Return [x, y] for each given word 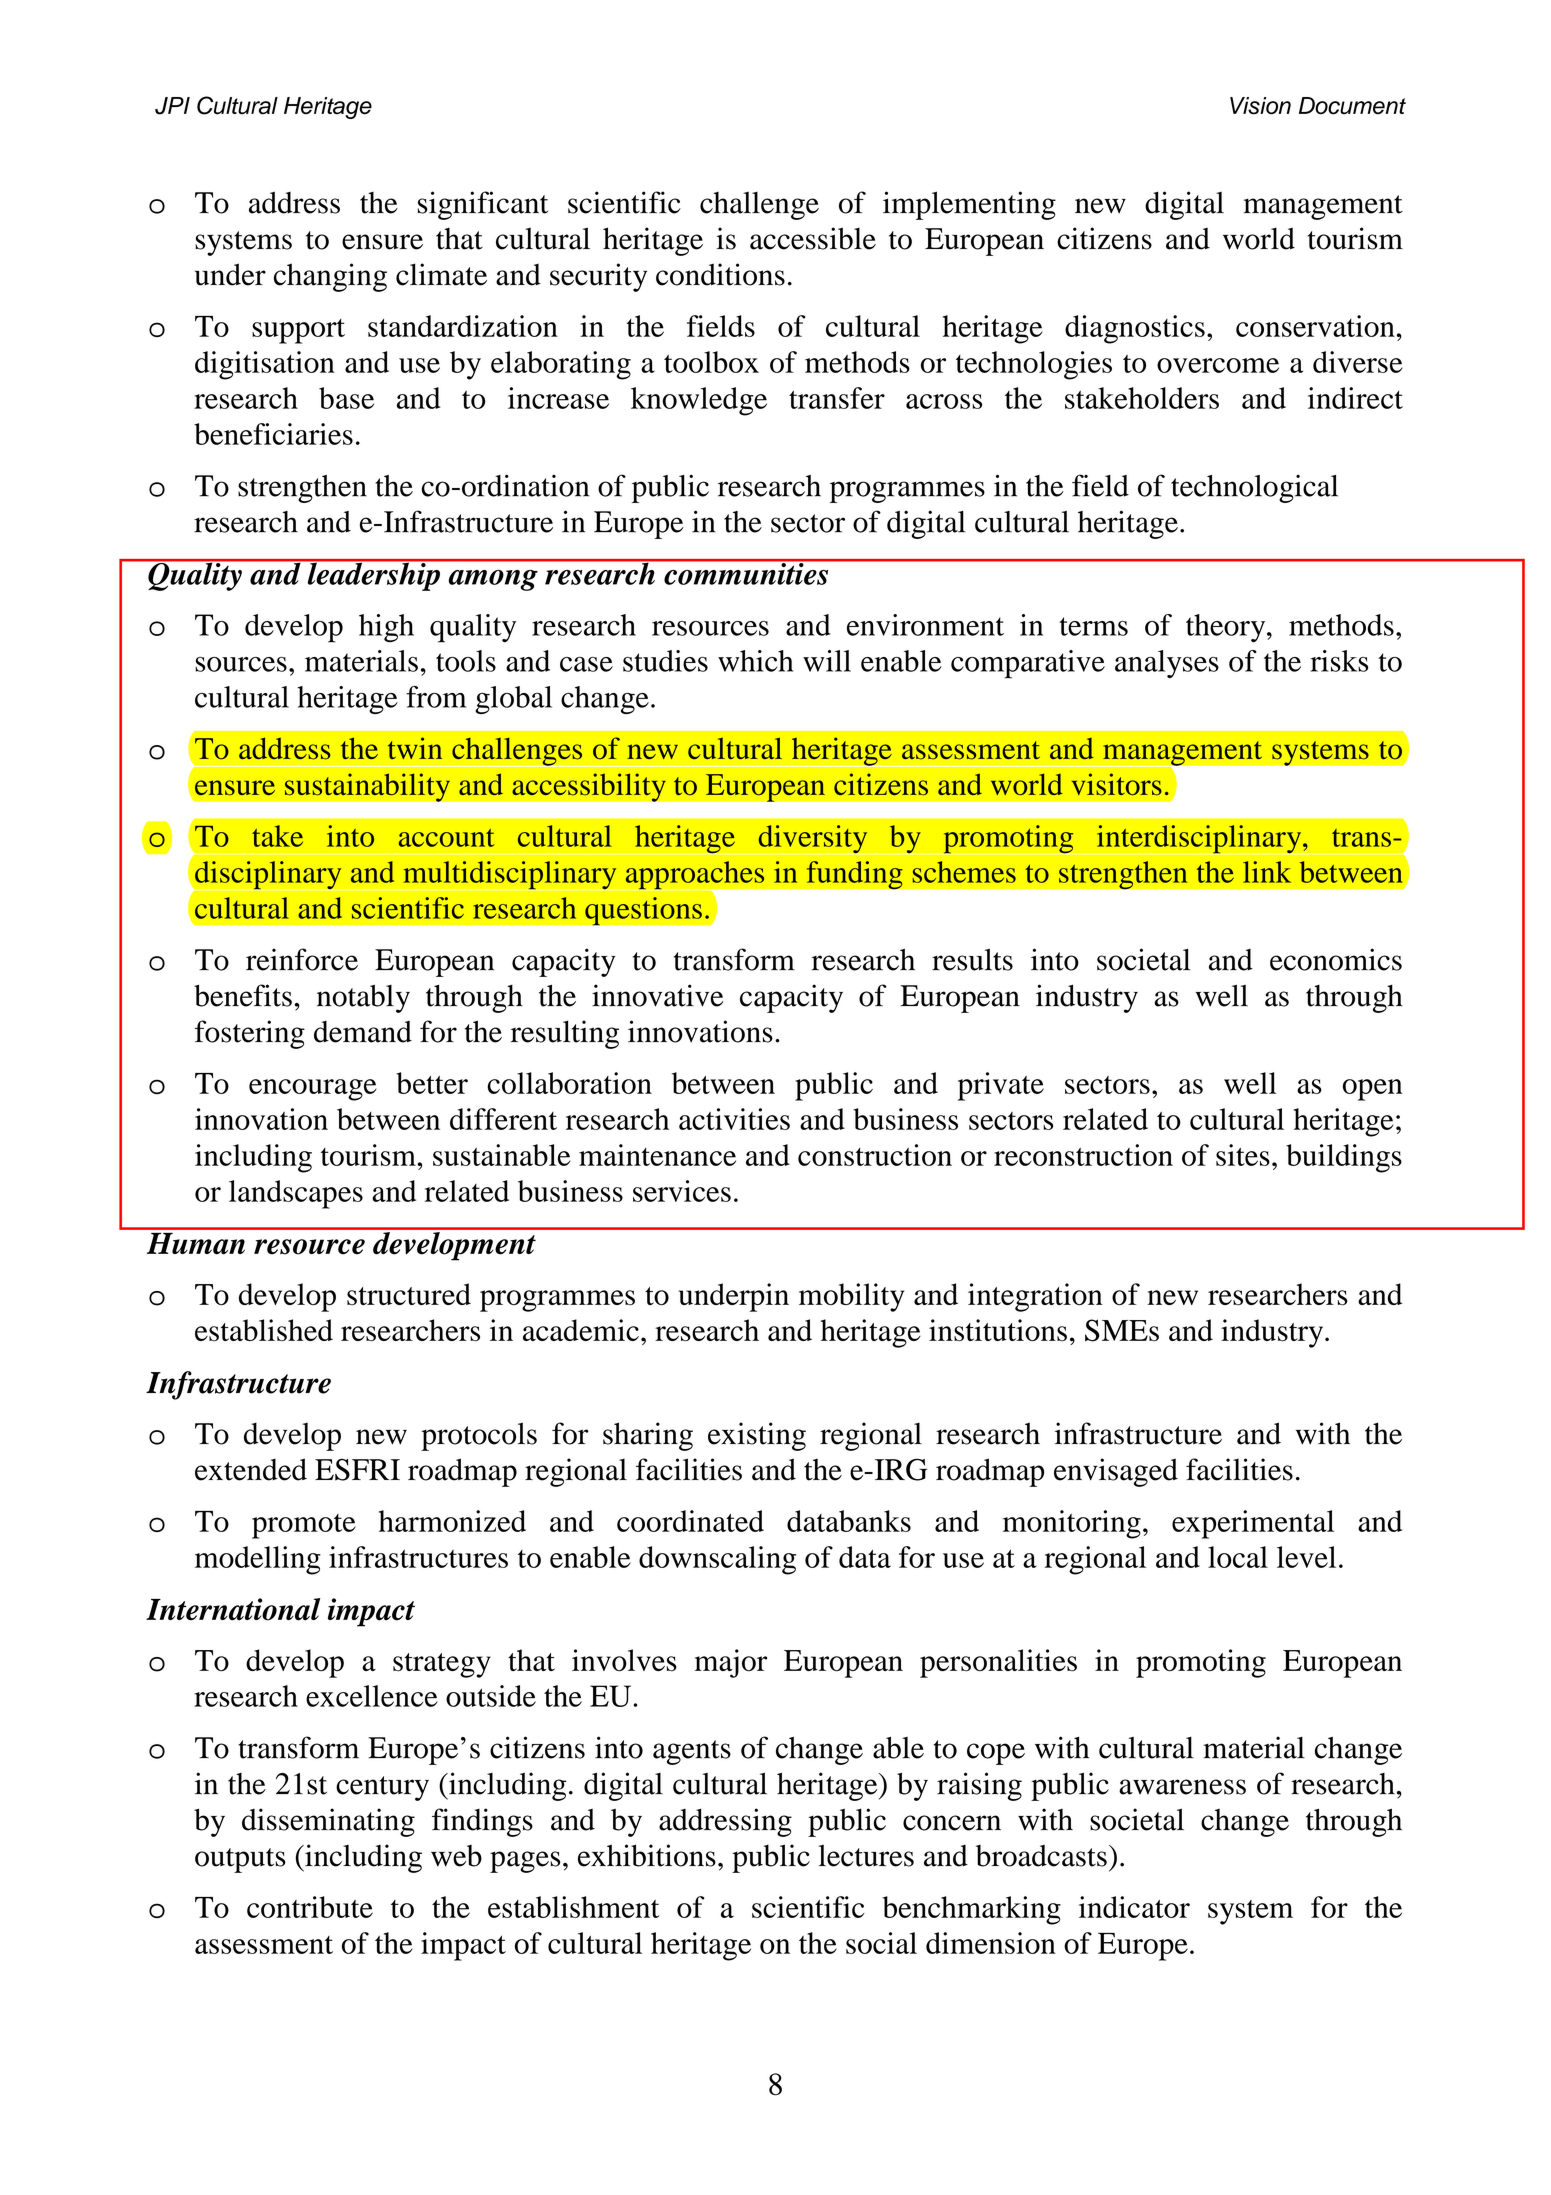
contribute [310, 1907]
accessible [813, 238]
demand [363, 1032]
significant [483, 205]
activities [734, 1119]
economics [1336, 959]
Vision [1260, 106]
